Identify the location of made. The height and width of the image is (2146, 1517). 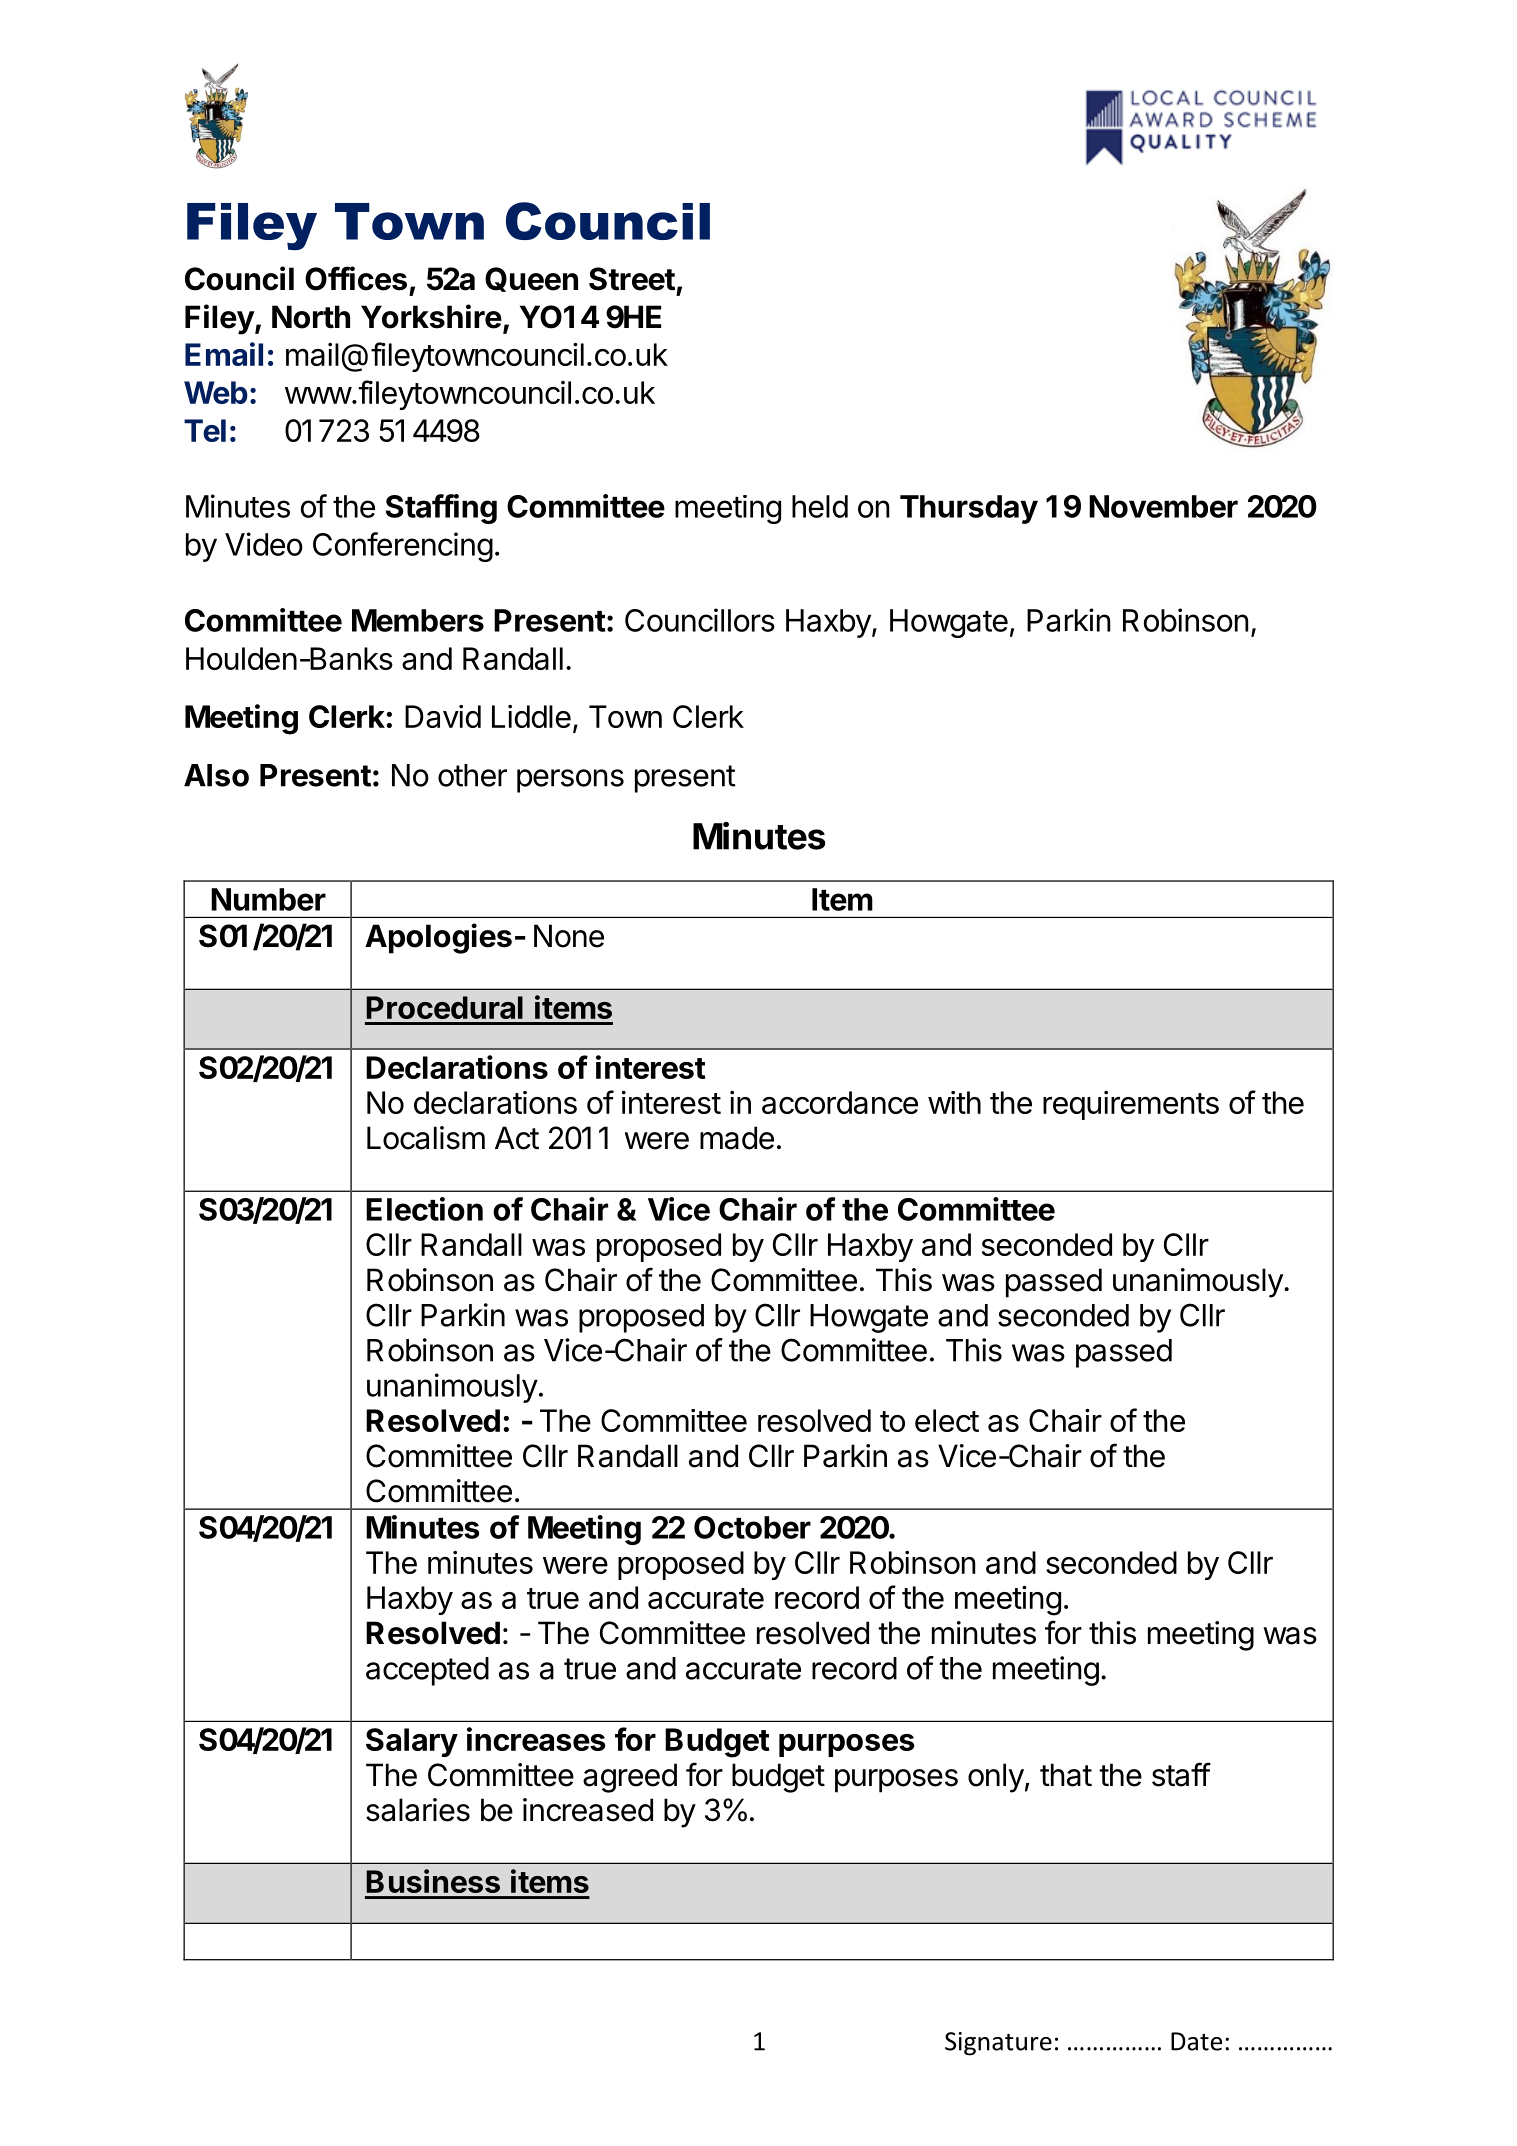
(737, 1138).
